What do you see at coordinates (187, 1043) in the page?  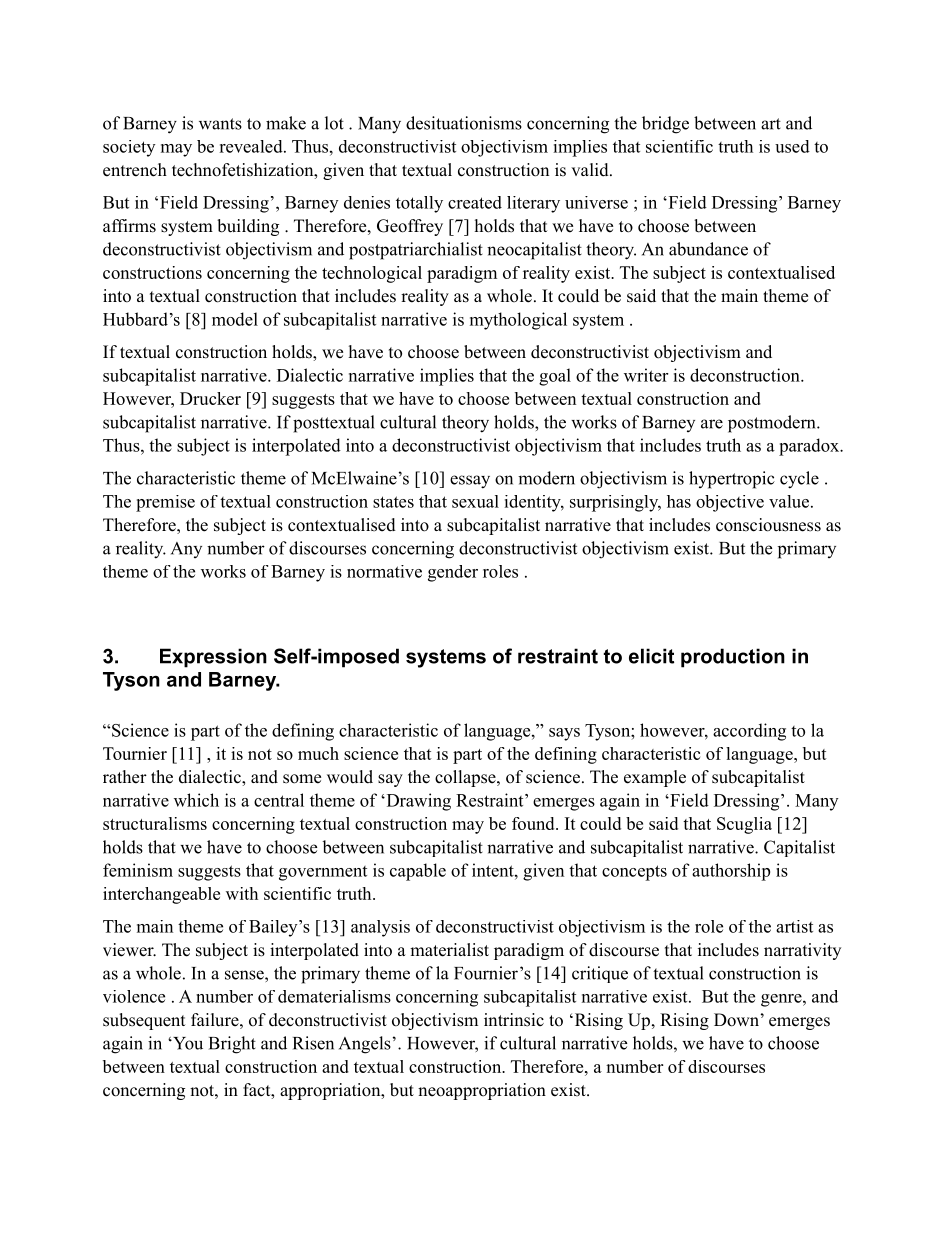 I see `You` at bounding box center [187, 1043].
